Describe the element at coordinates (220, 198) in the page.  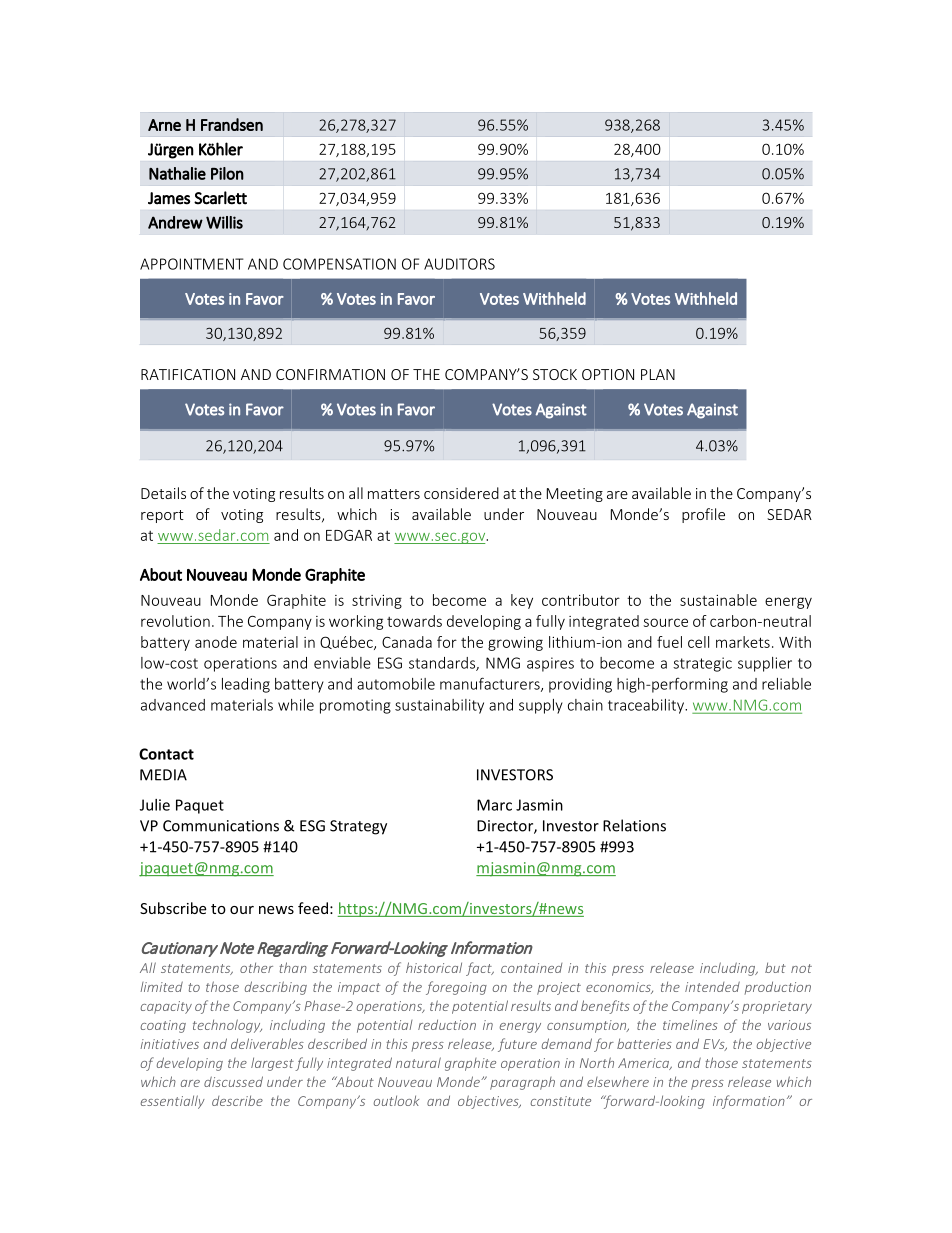
I see `Scarlett` at that location.
